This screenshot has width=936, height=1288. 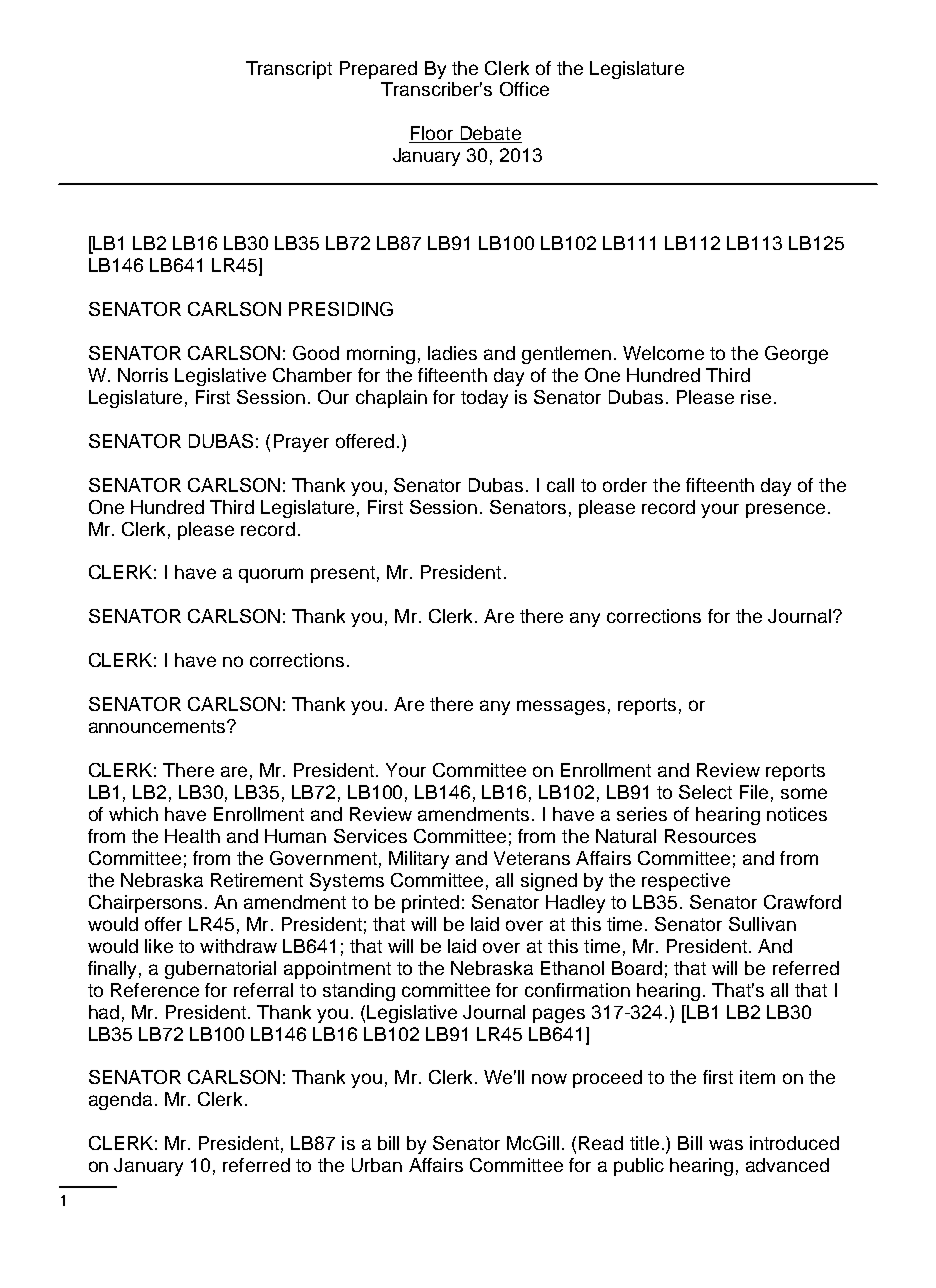 What do you see at coordinates (271, 575) in the screenshot?
I see `quorum` at bounding box center [271, 575].
